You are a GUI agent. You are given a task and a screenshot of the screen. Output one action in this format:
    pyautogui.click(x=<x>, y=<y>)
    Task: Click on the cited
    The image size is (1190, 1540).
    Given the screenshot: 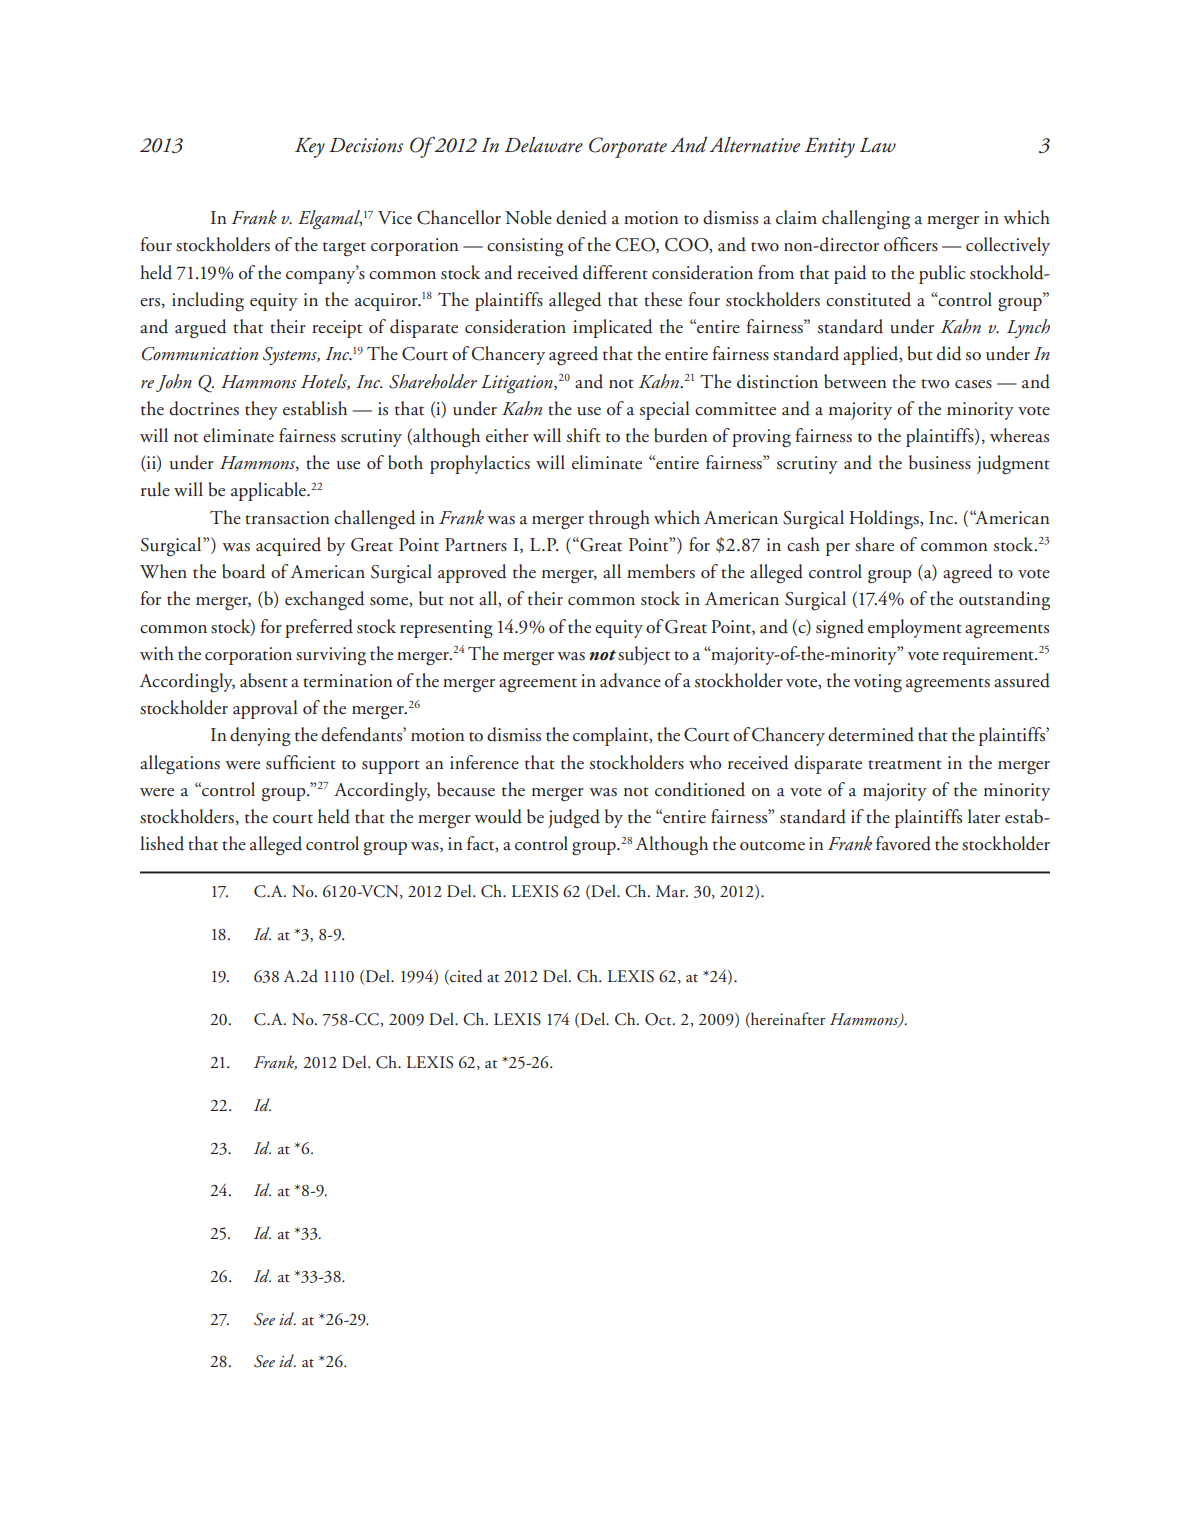 What is the action you would take?
    pyautogui.click(x=465, y=977)
